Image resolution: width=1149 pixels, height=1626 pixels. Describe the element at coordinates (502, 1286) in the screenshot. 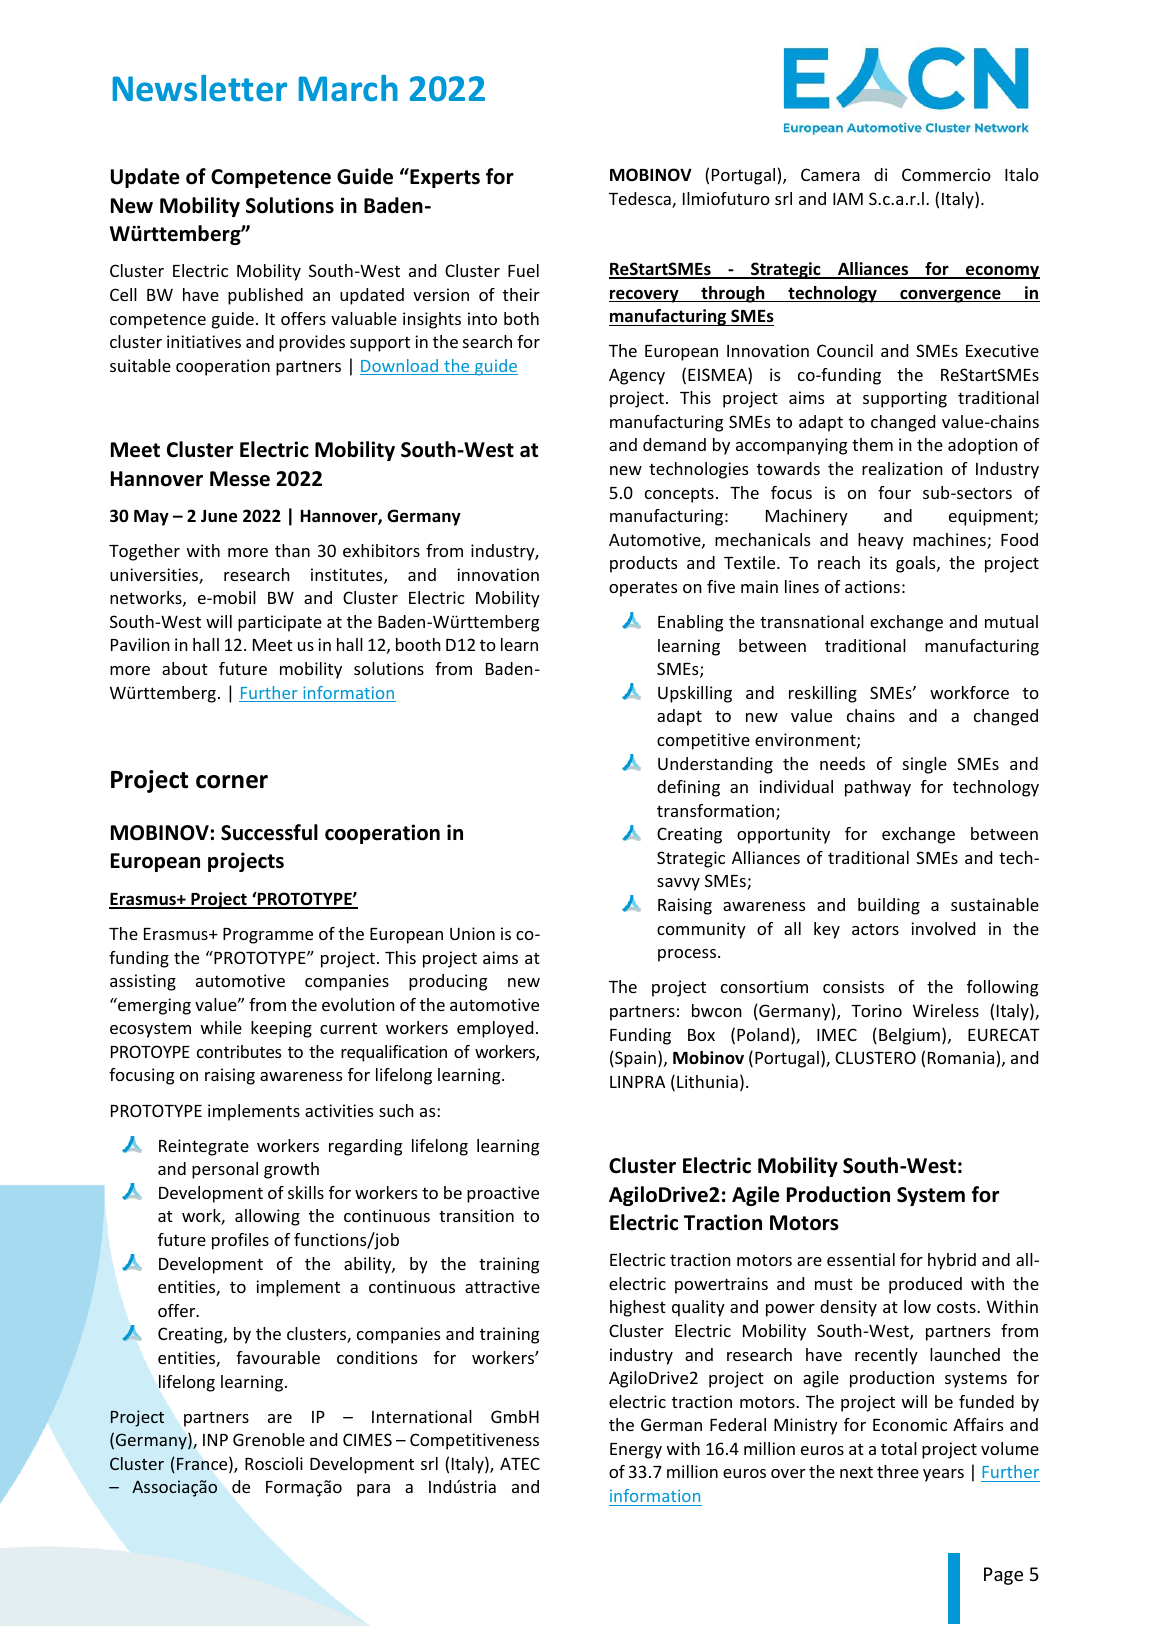

I see `attractive` at that location.
